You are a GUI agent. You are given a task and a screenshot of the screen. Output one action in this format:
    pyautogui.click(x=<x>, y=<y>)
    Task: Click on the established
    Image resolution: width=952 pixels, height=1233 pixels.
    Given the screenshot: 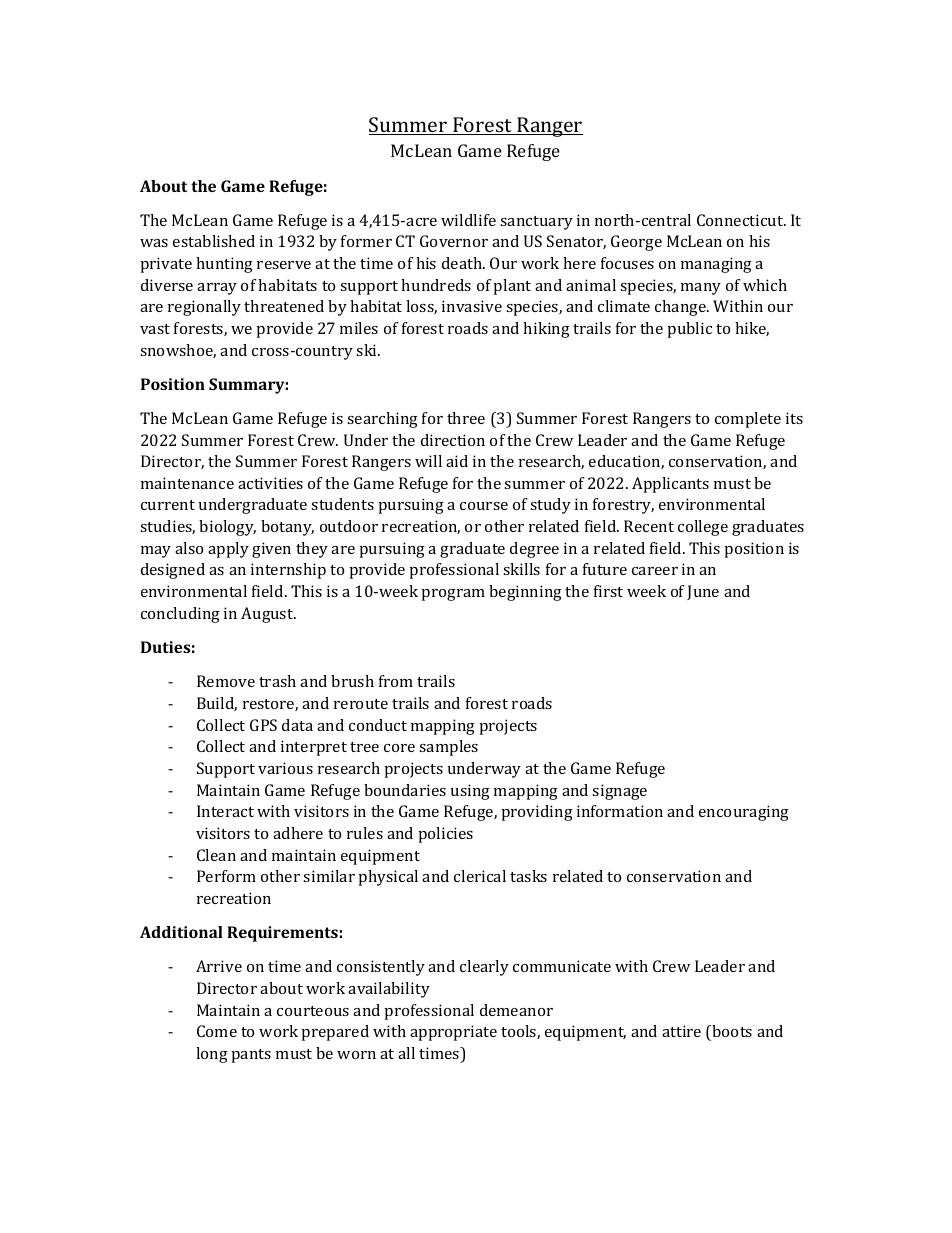 What is the action you would take?
    pyautogui.click(x=214, y=241)
